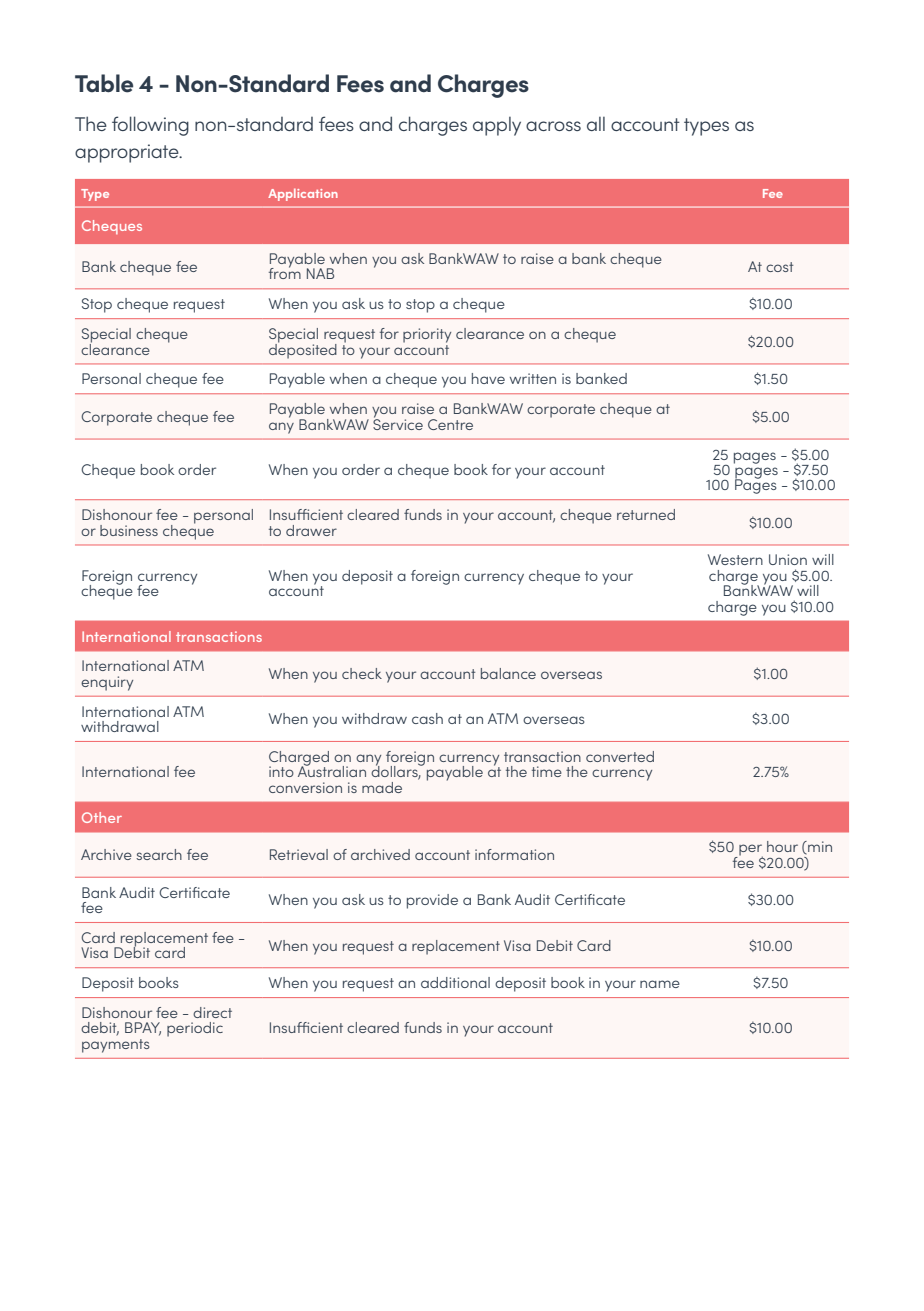  Describe the element at coordinates (497, 126) in the page. I see `apply` at that location.
